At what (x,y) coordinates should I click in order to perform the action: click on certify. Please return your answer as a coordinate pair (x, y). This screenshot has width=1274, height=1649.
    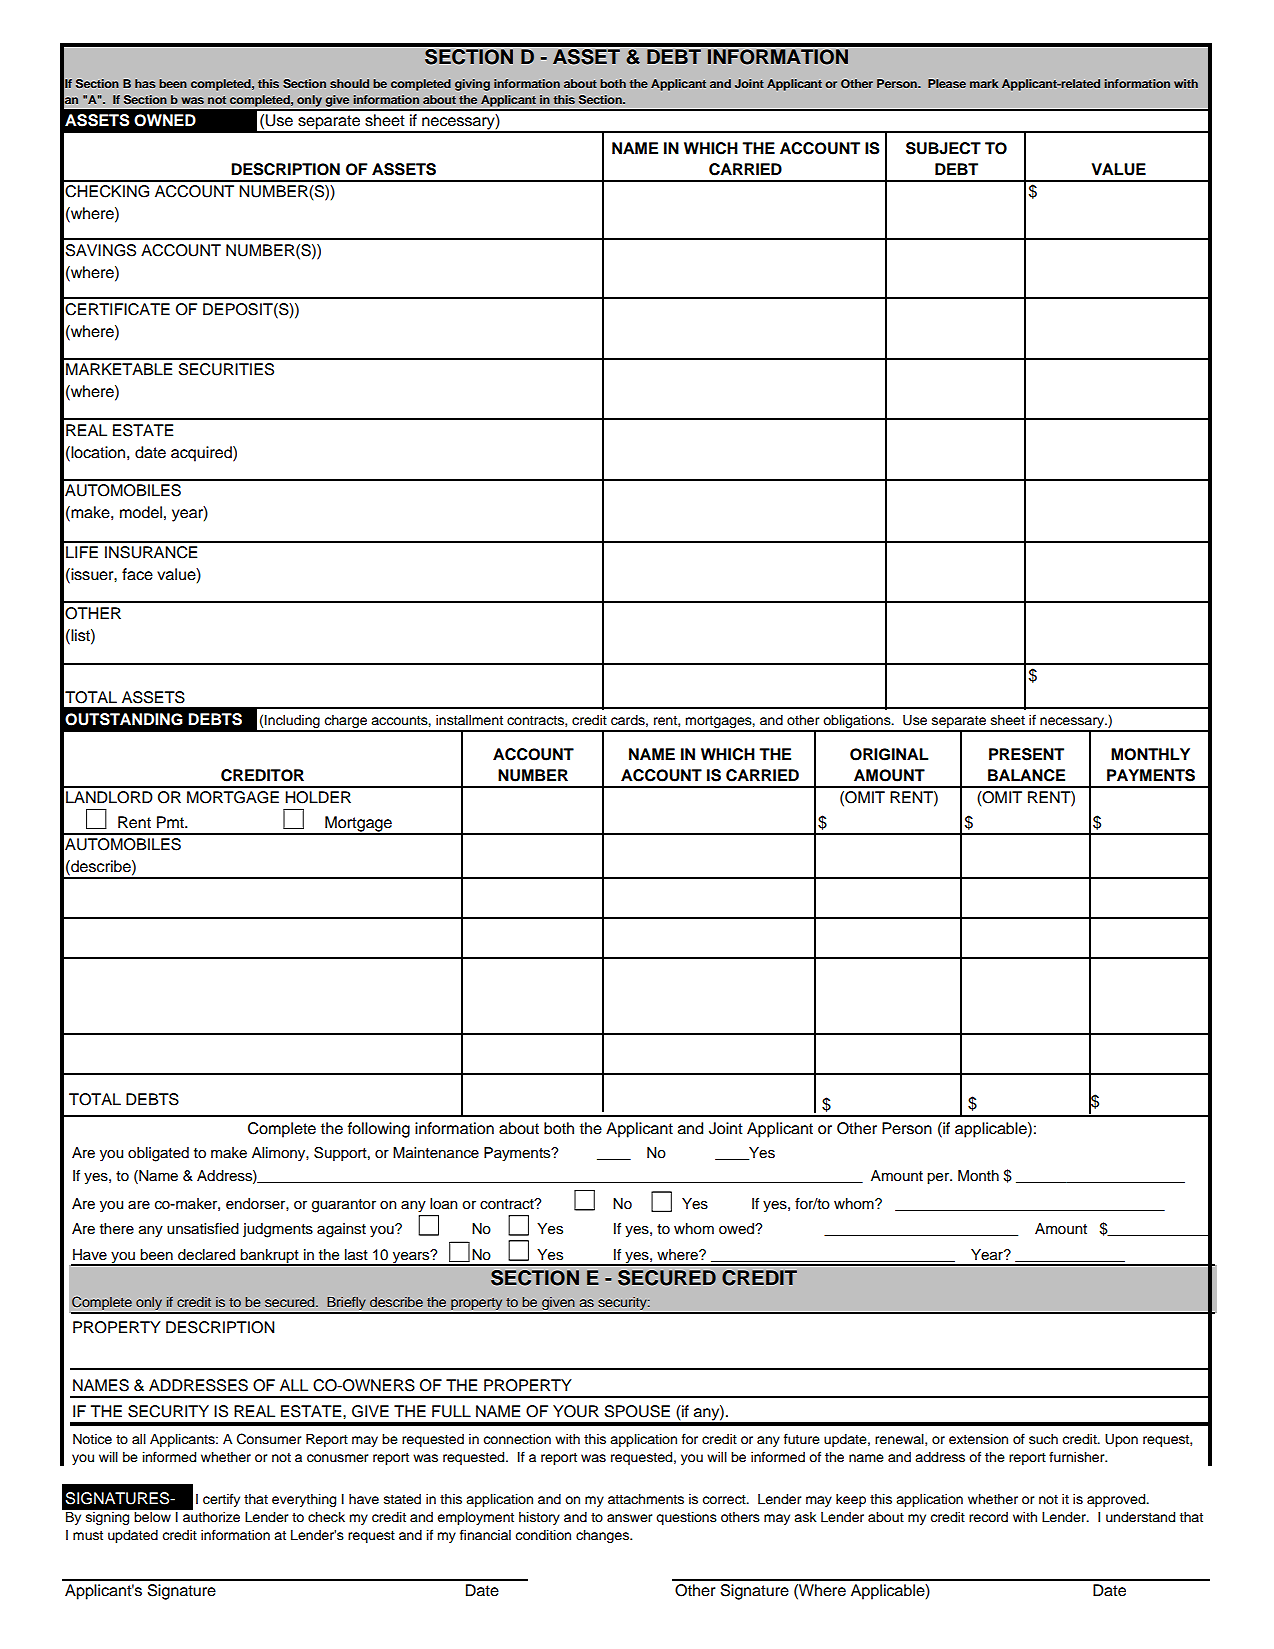
    Looking at the image, I should click on (221, 1500).
